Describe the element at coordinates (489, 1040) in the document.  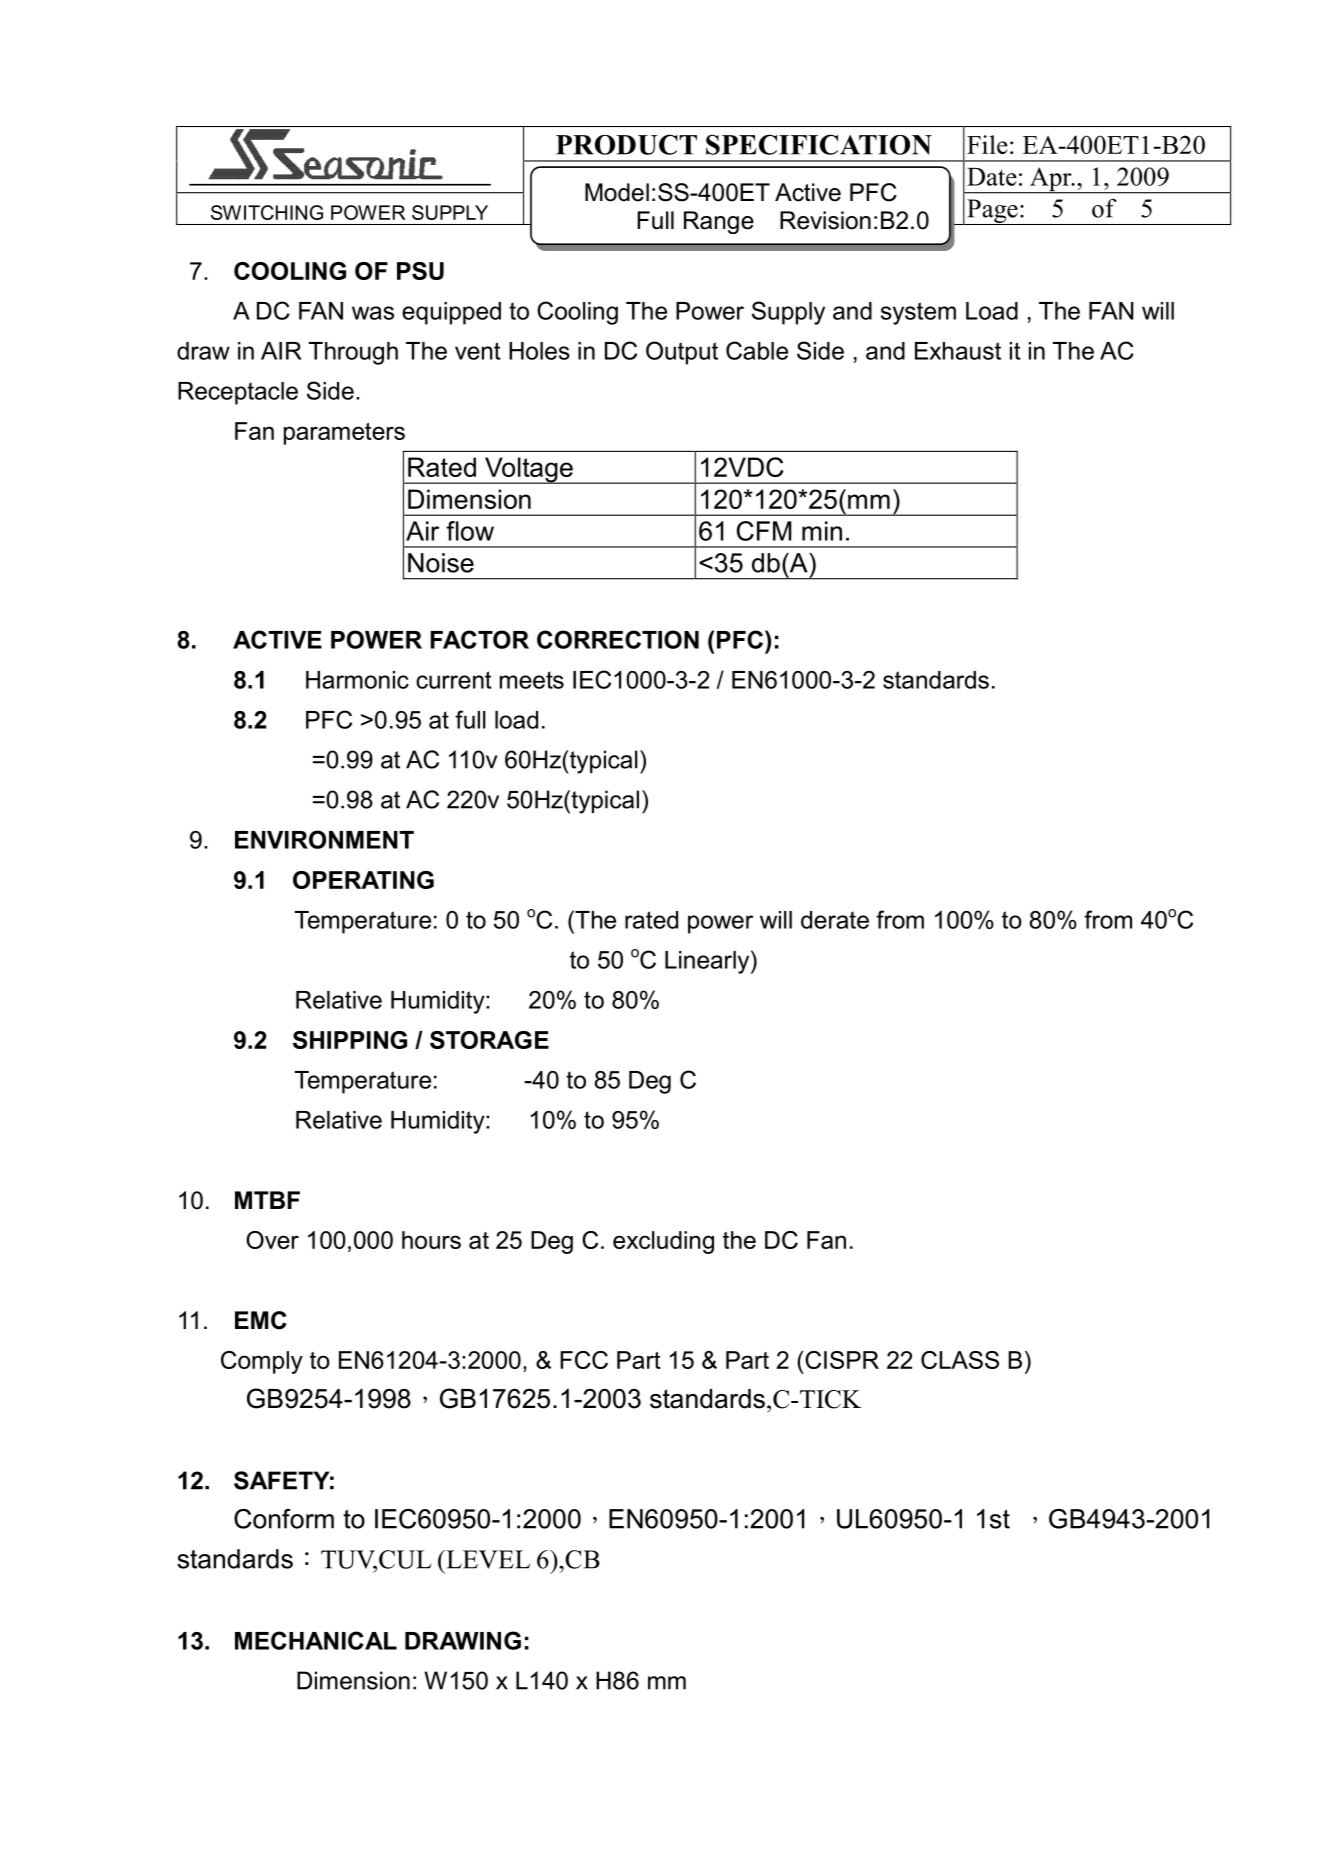
I see `STORAGE` at that location.
